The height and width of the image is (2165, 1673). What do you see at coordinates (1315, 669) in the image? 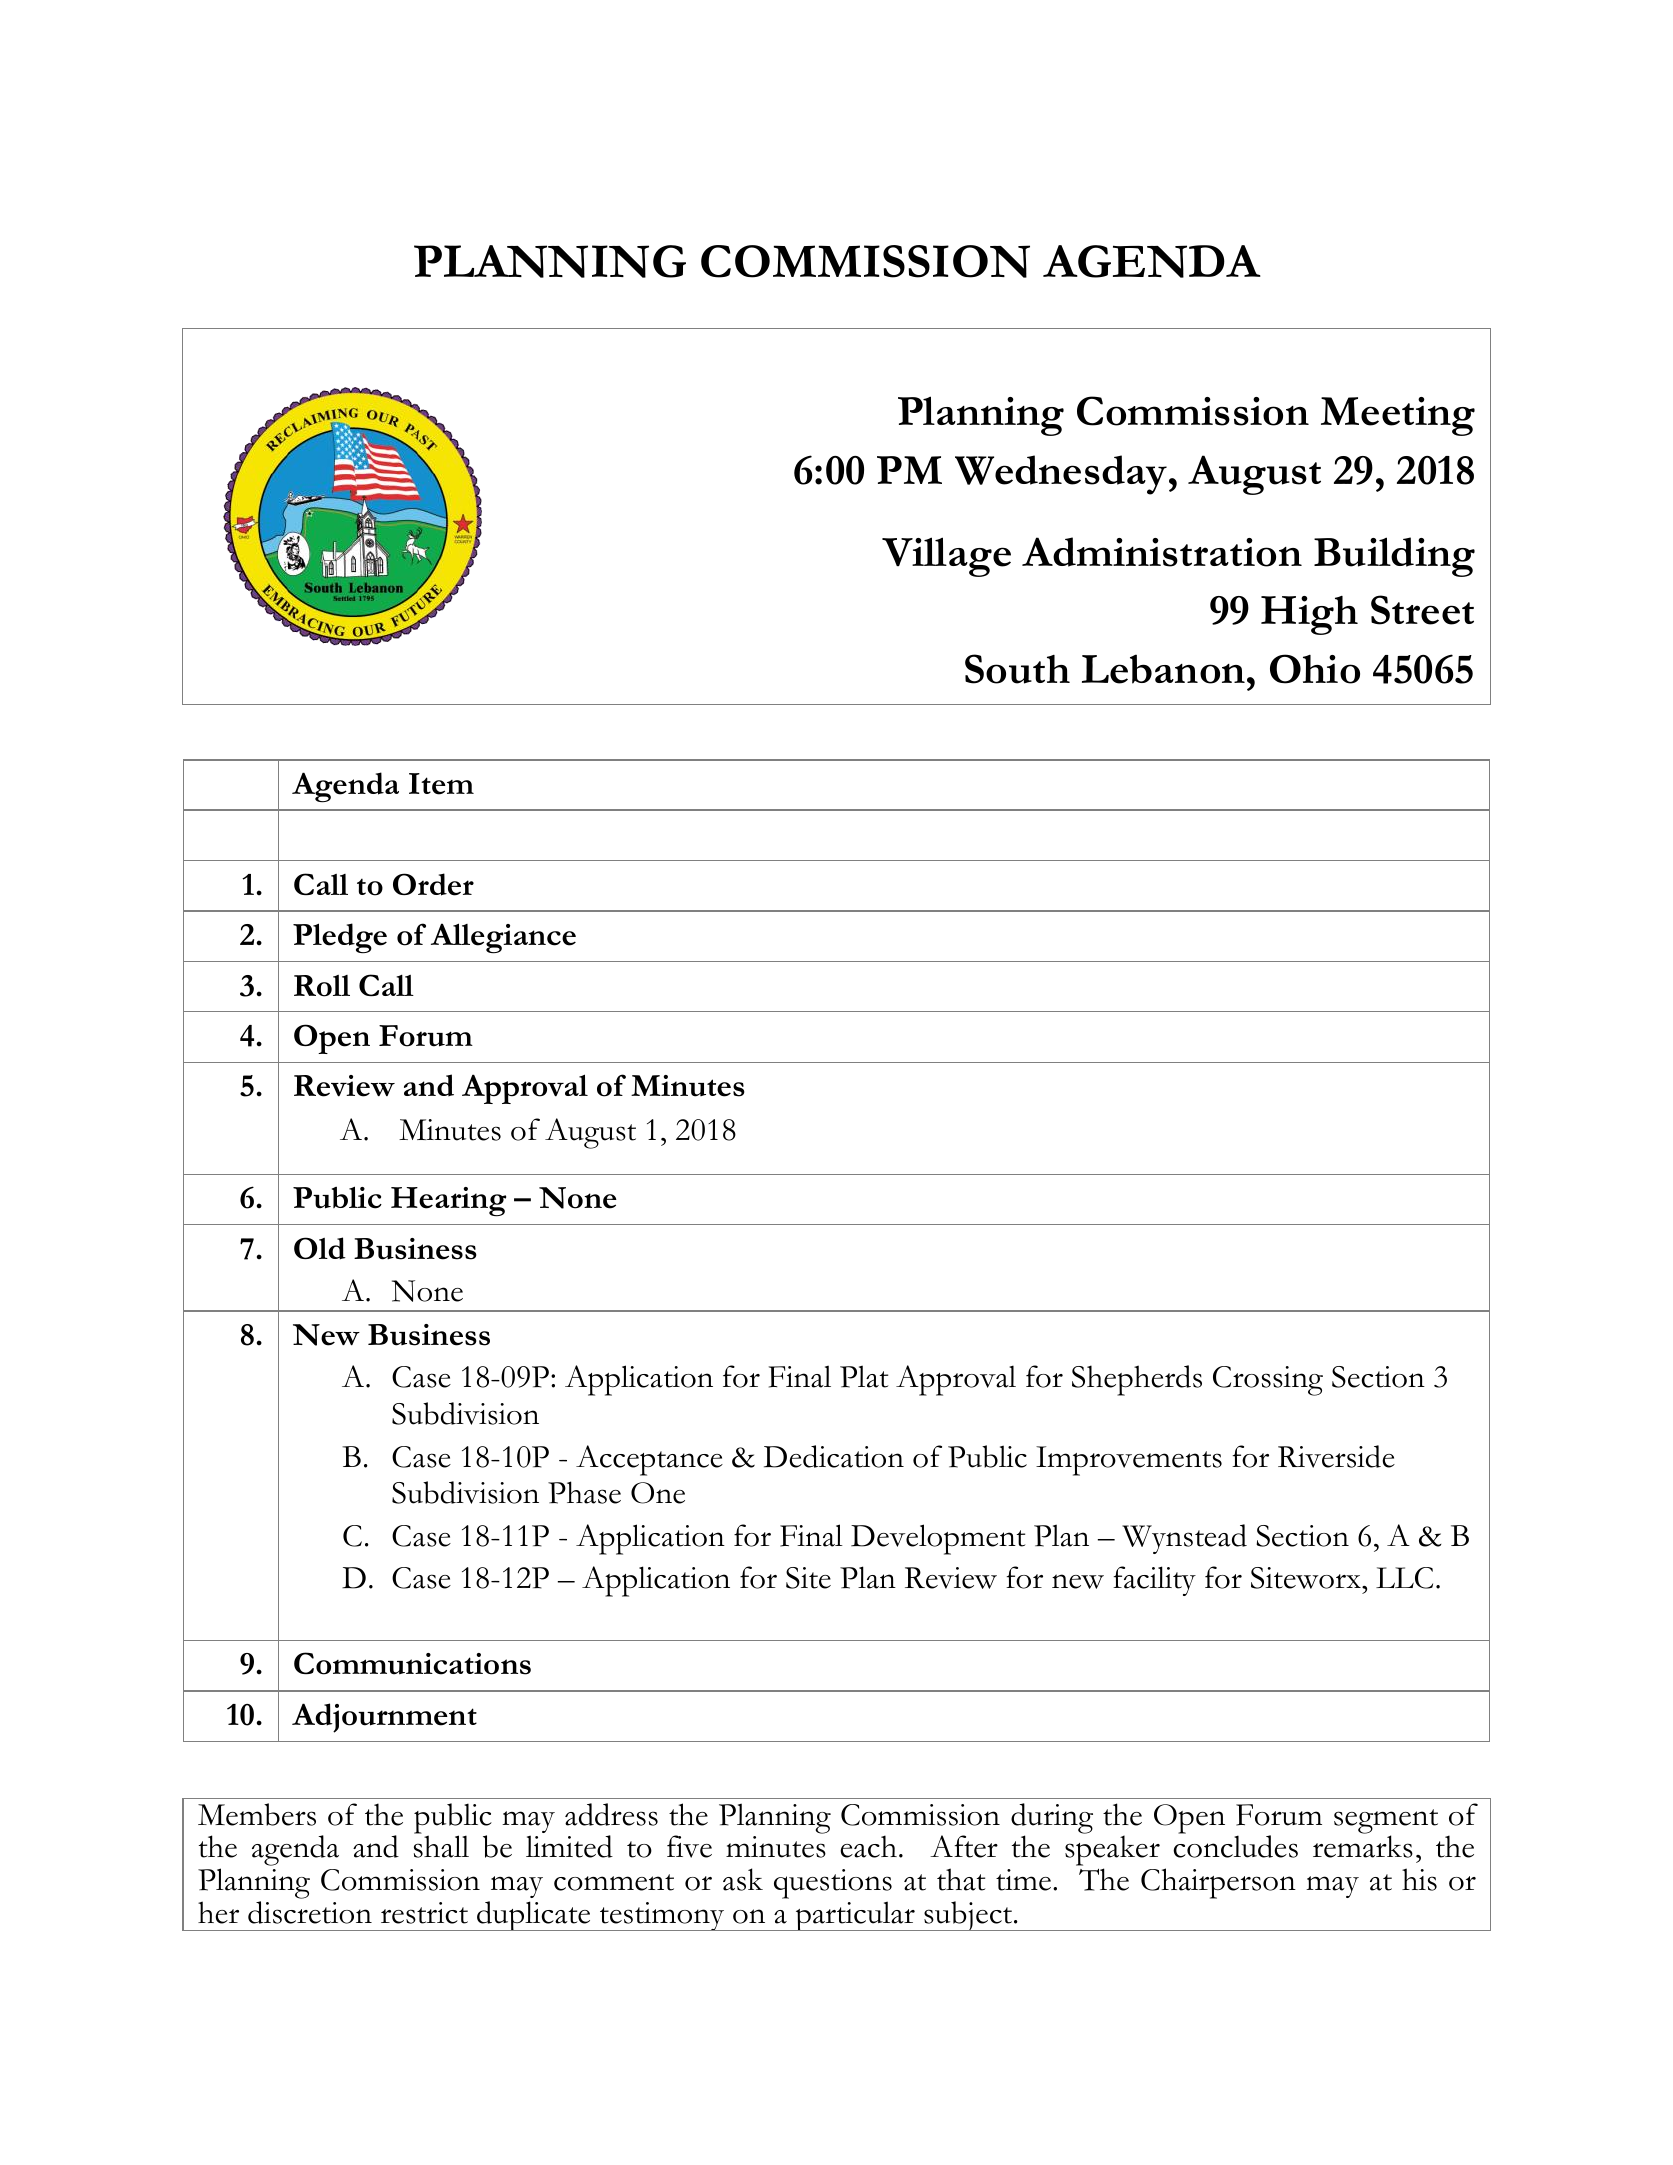
I see `Ohio` at bounding box center [1315, 669].
